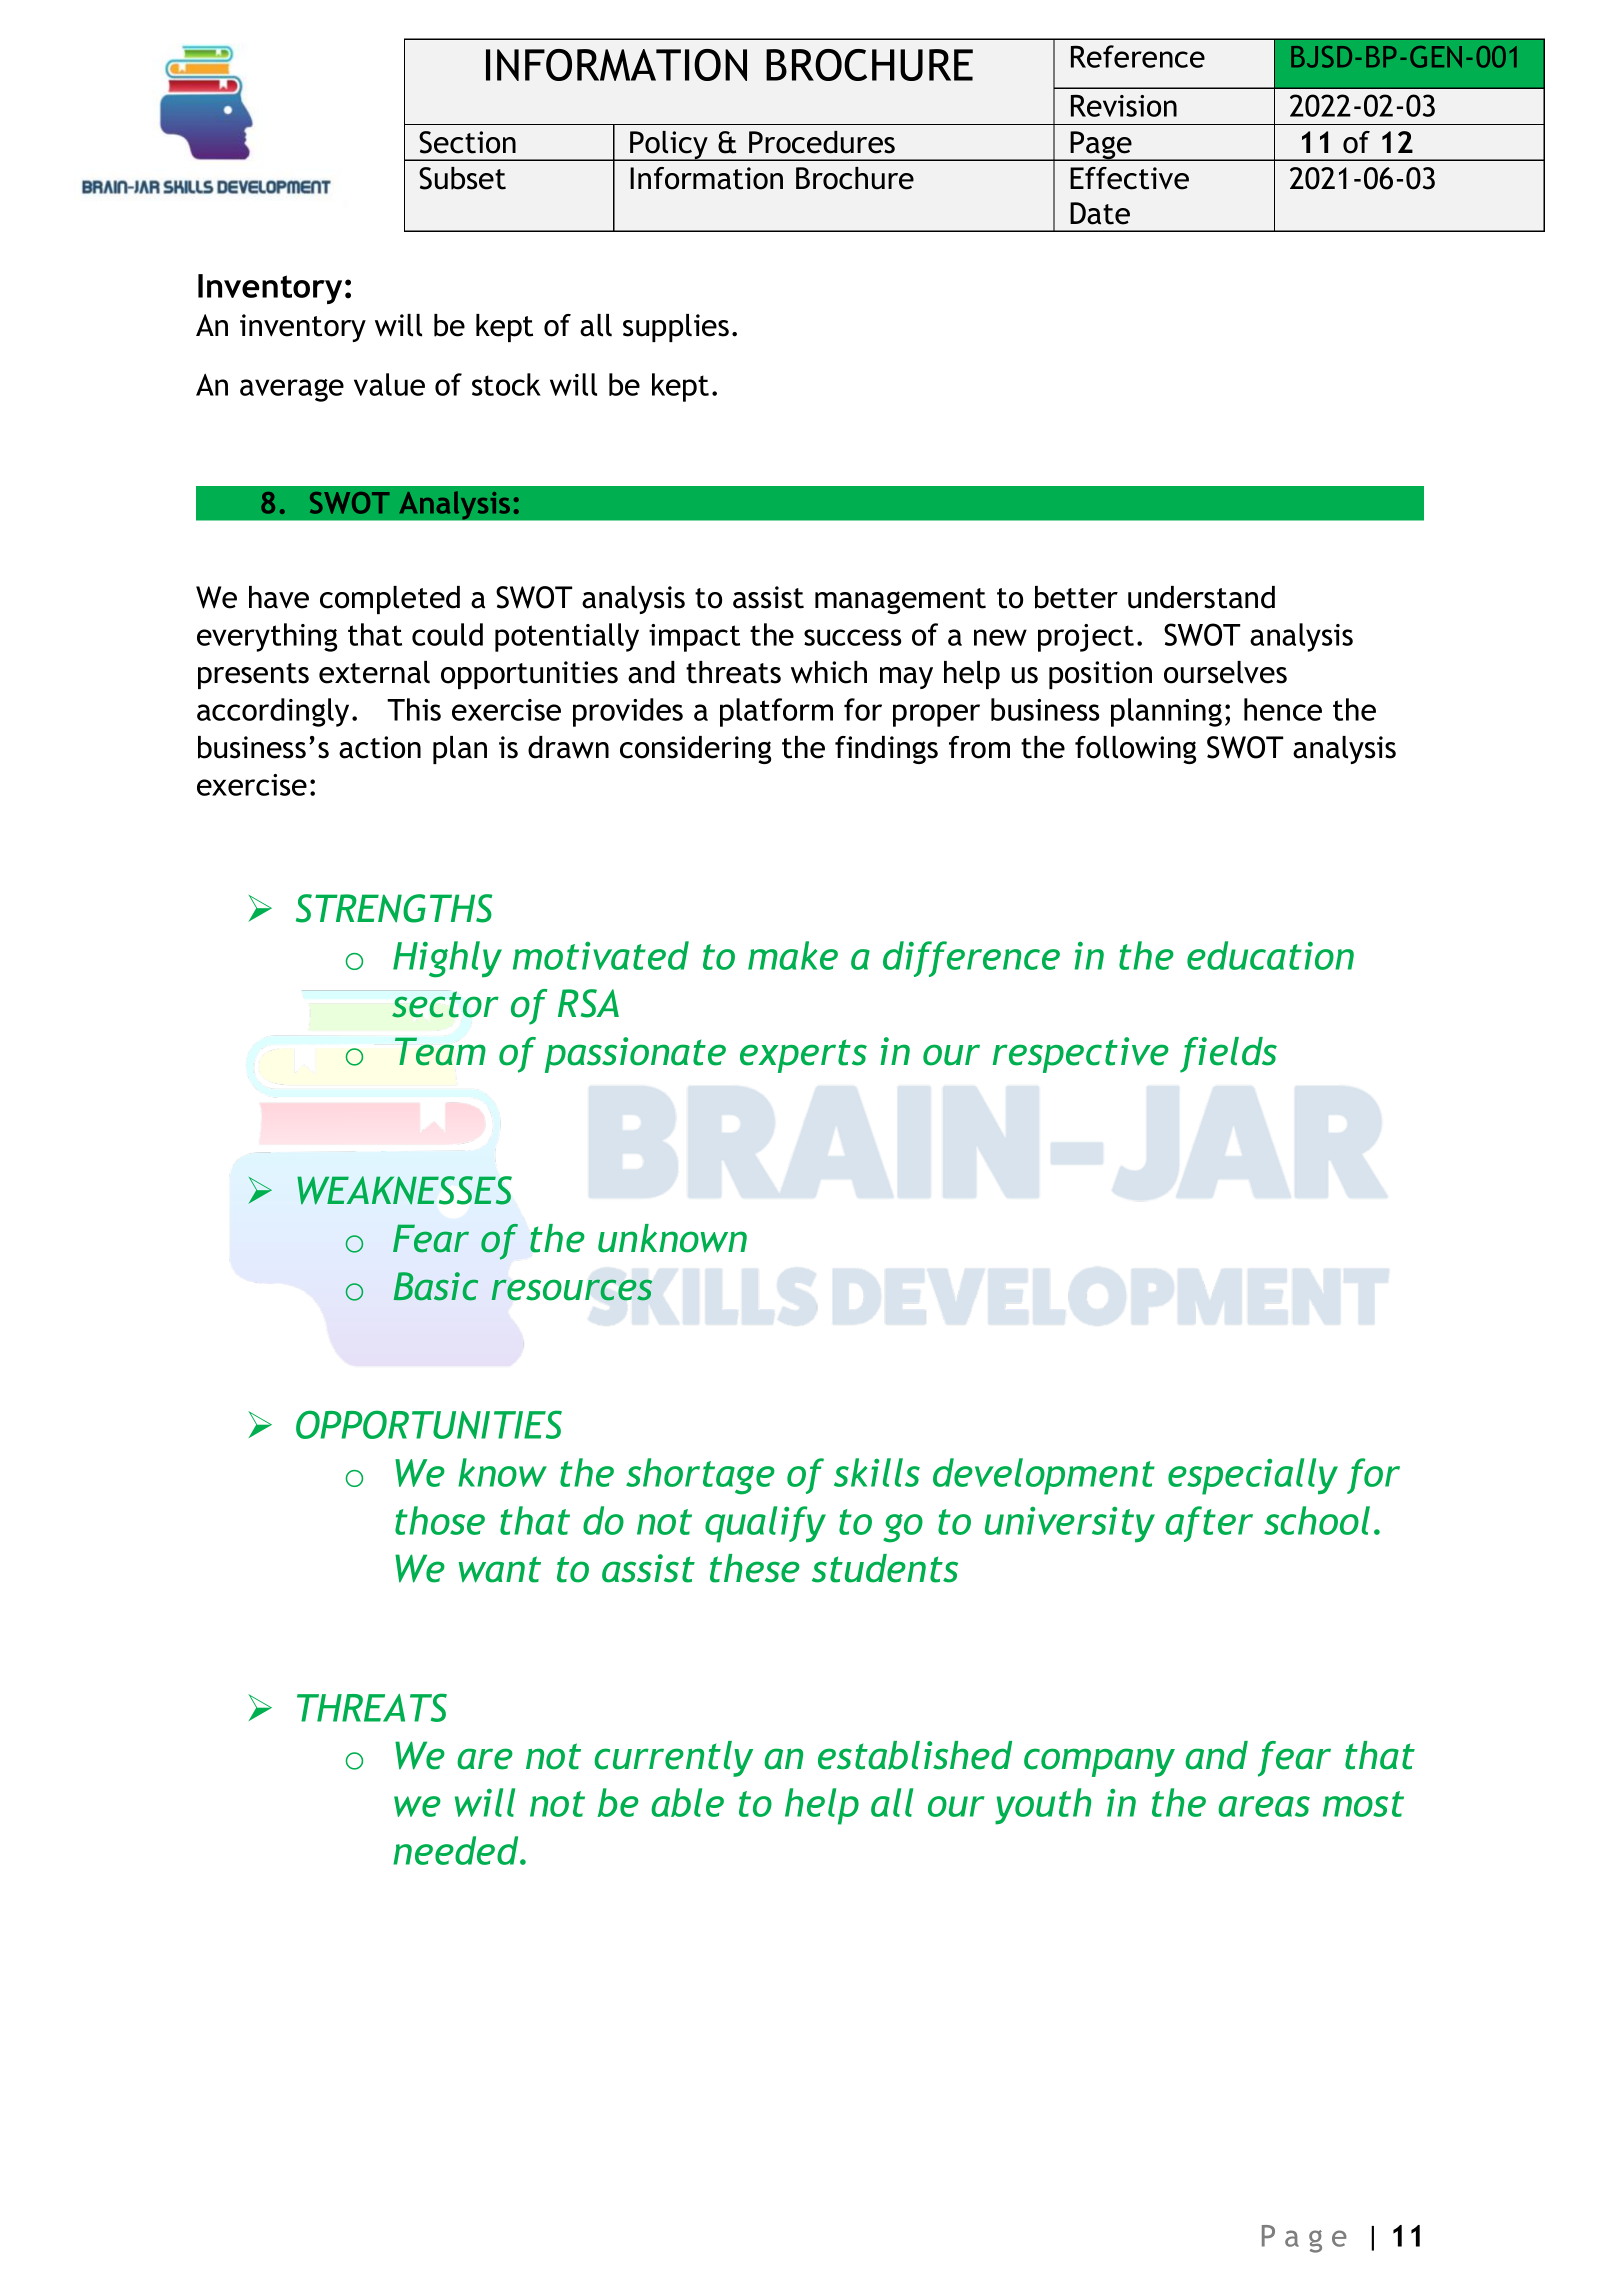  What do you see at coordinates (1124, 105) in the page?
I see `Revision` at bounding box center [1124, 105].
